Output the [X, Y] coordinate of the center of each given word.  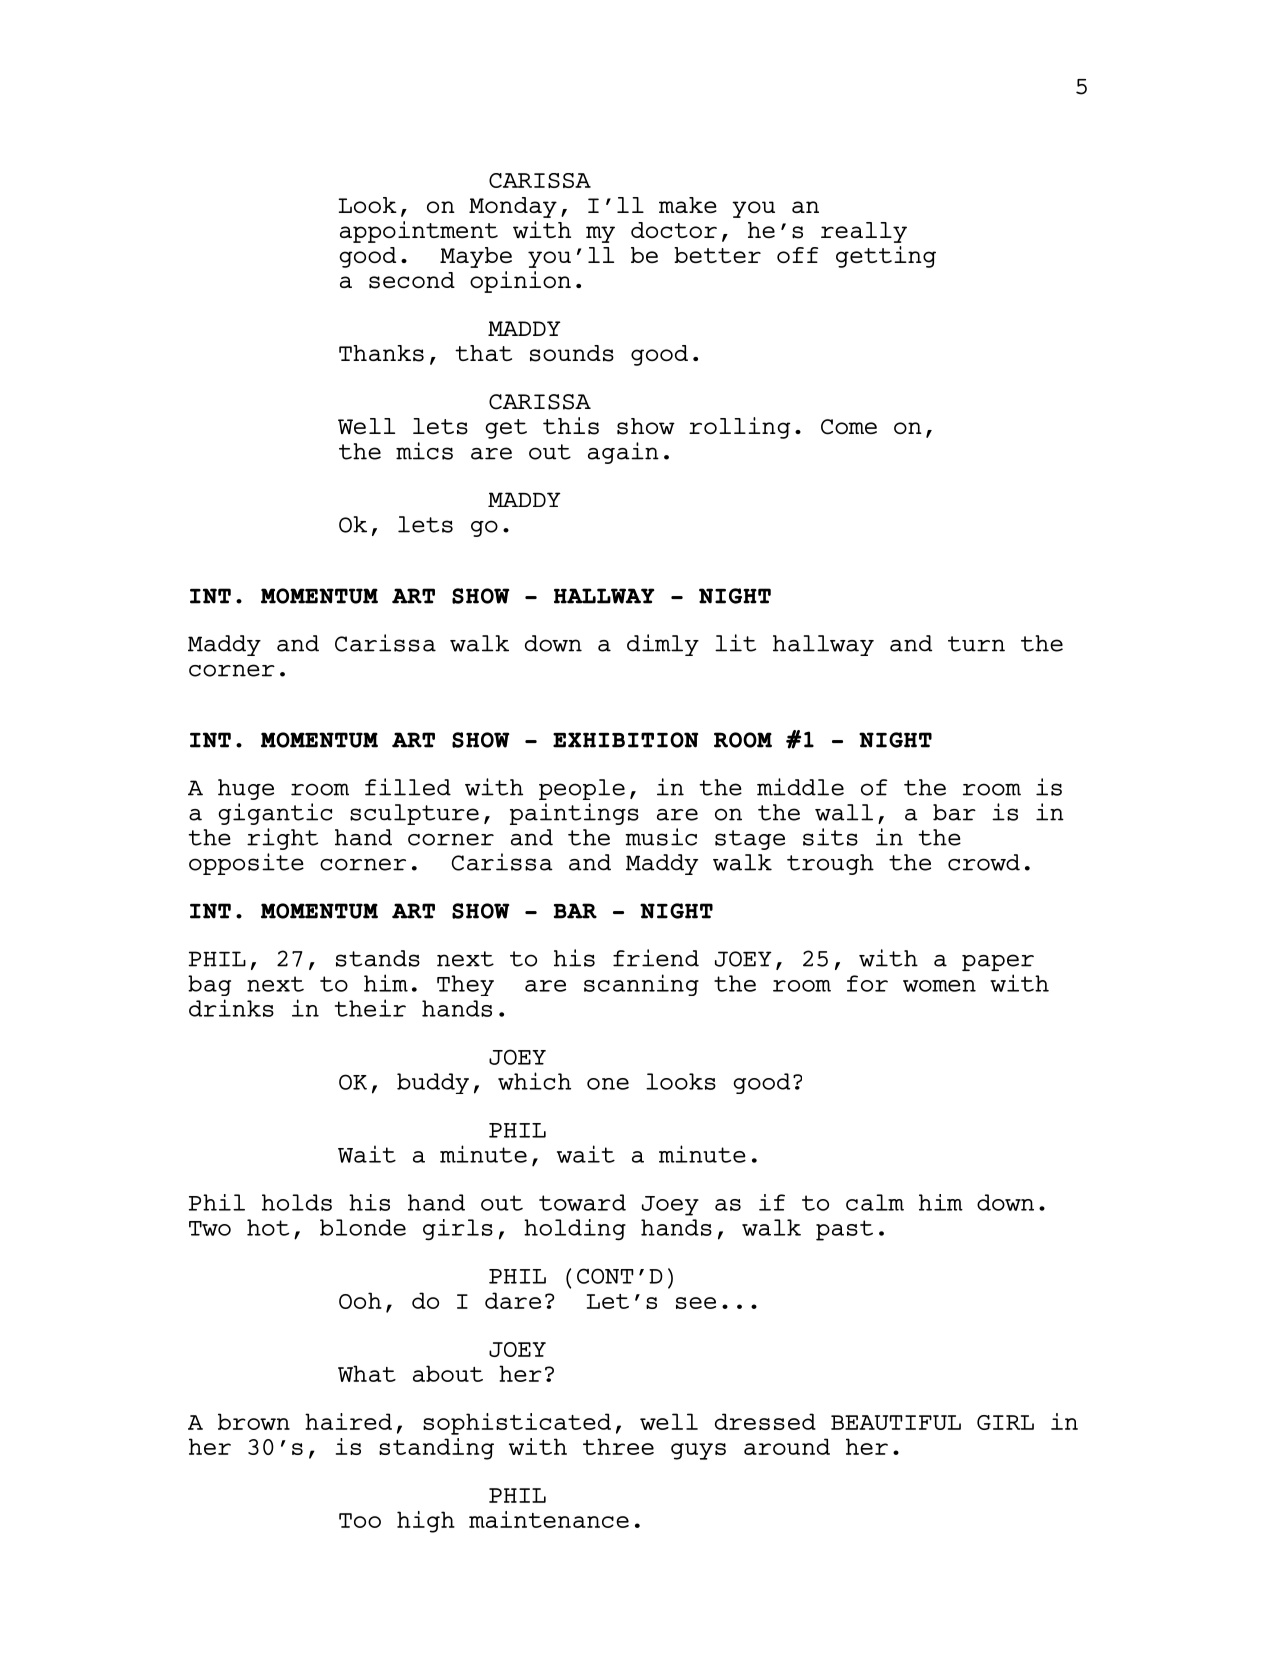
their [370, 1008]
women [939, 986]
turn [976, 644]
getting [886, 257]
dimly [663, 645]
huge [246, 789]
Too [360, 1520]
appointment [419, 232]
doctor [674, 230]
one [608, 1084]
